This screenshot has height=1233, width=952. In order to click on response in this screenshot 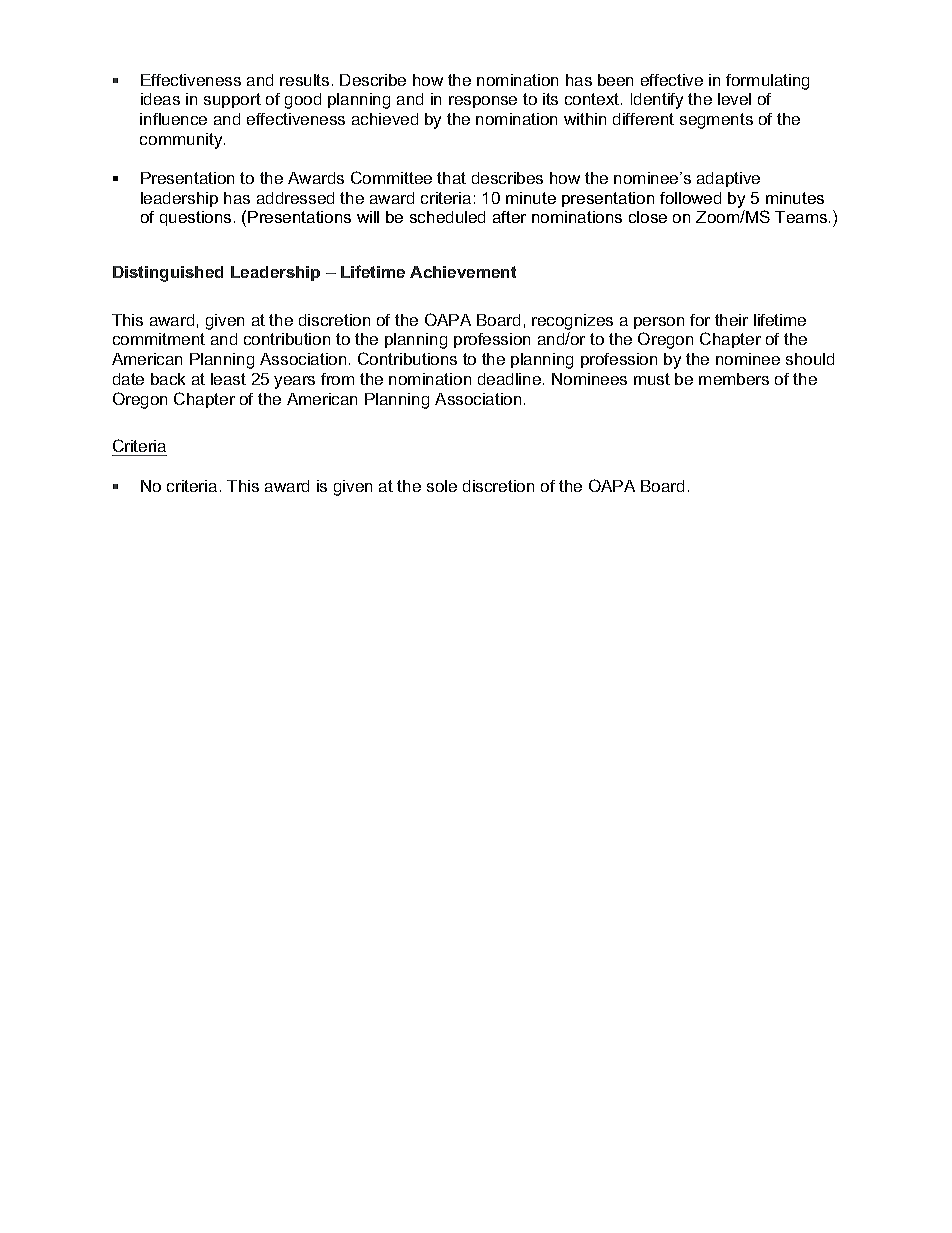, I will do `click(483, 102)`.
